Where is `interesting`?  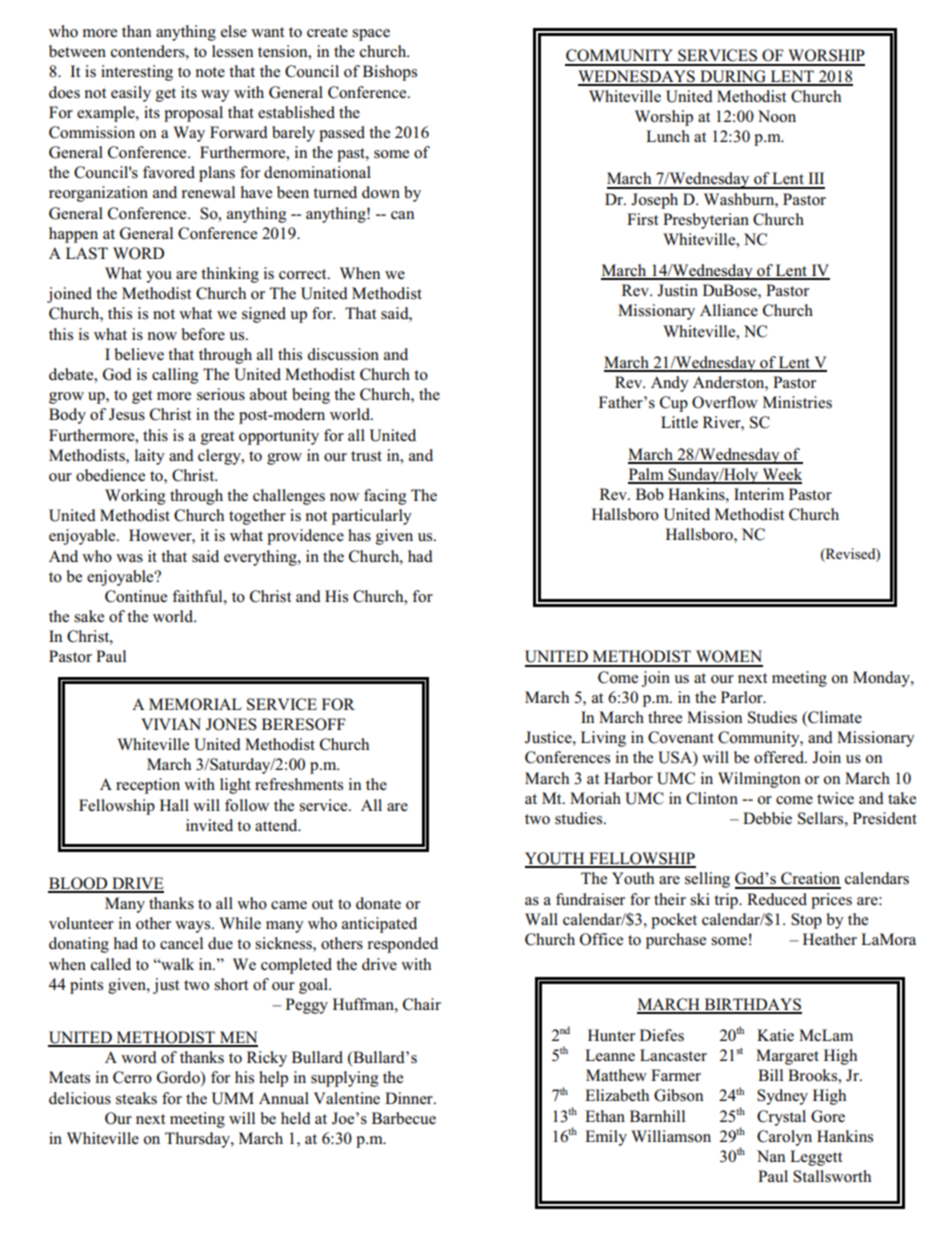 interesting is located at coordinates (137, 73).
